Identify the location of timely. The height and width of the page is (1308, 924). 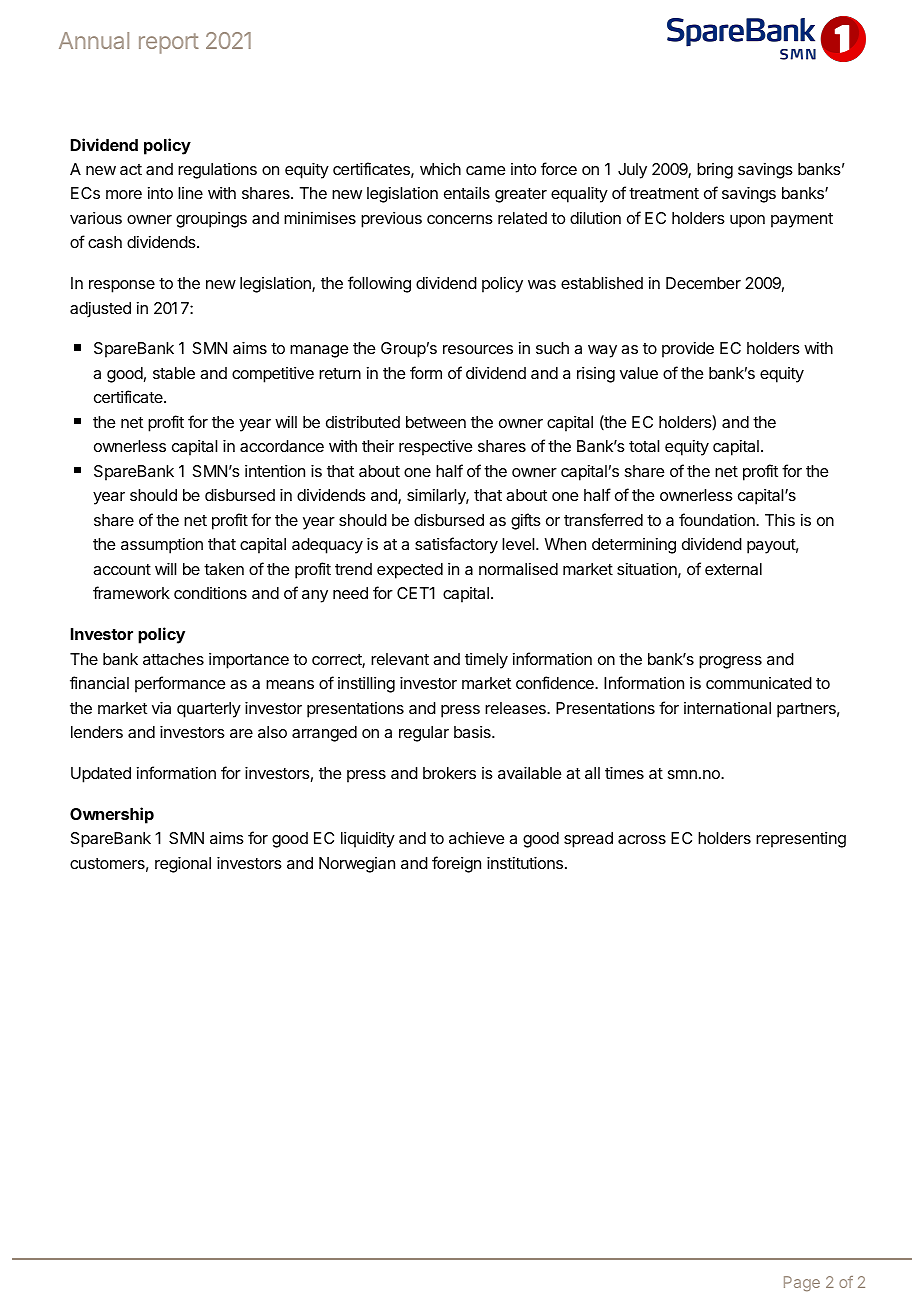
(486, 661).
